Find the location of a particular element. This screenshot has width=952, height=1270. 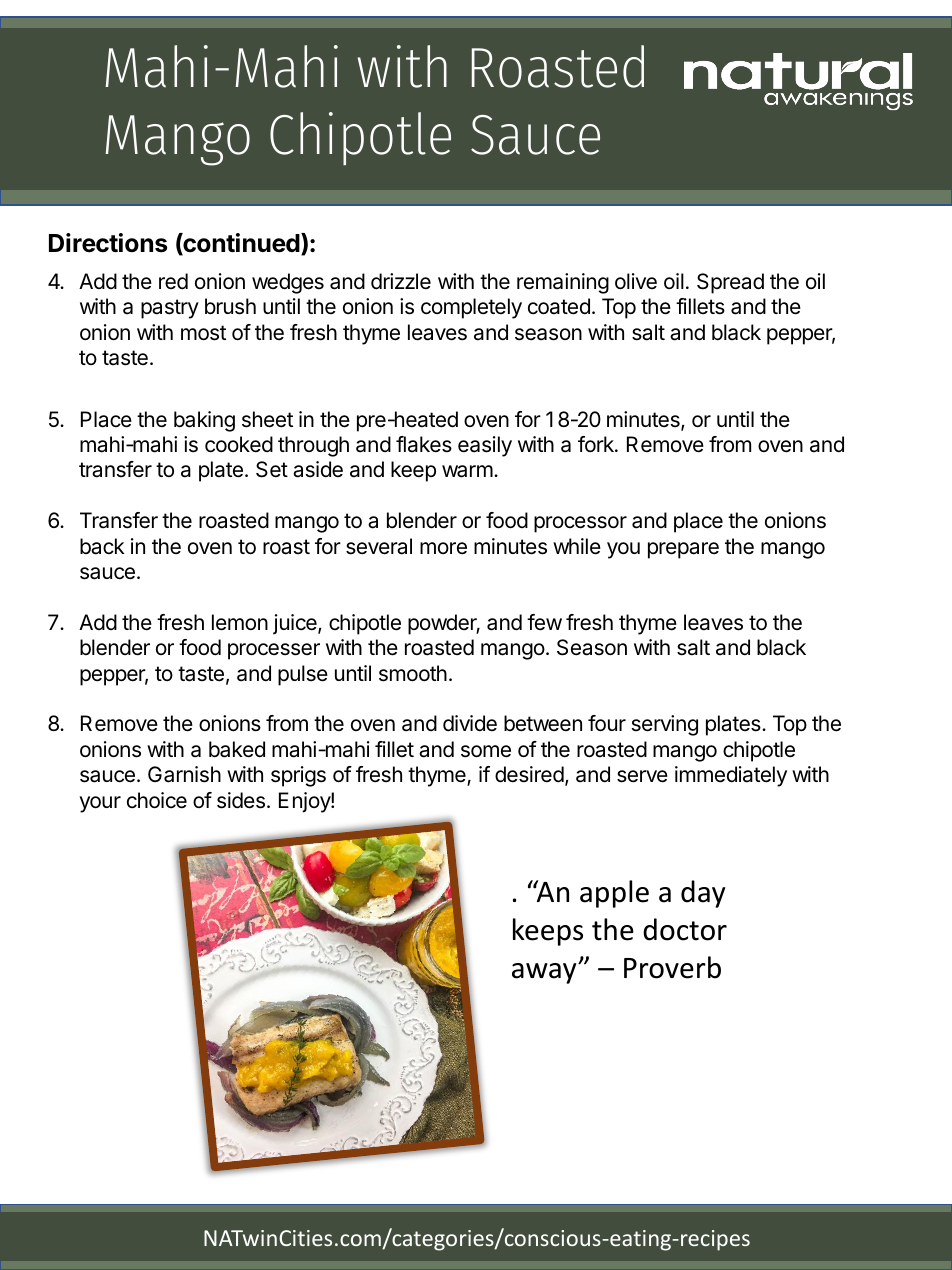

divide is located at coordinates (470, 723).
